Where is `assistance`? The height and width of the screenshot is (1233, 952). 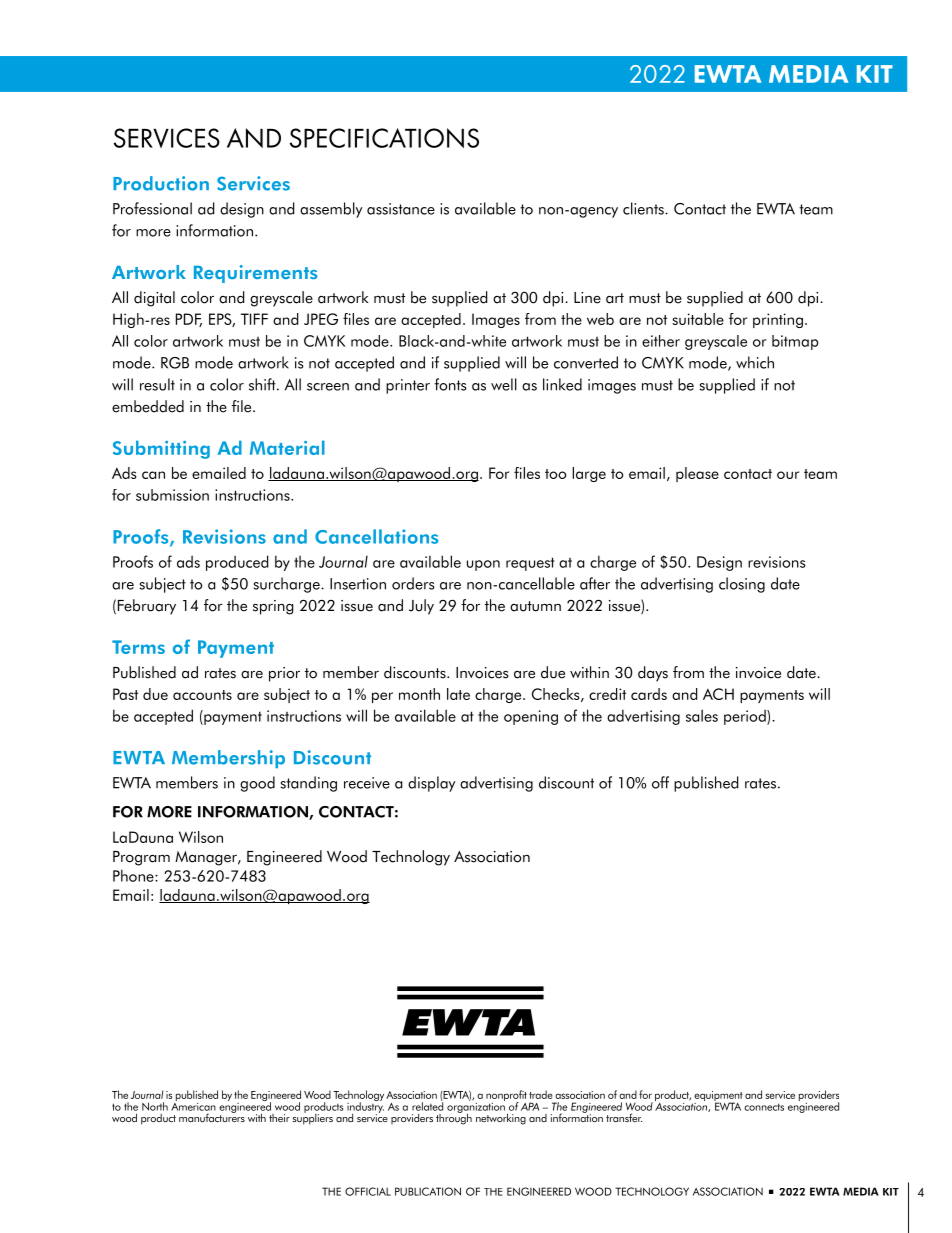
assistance is located at coordinates (401, 209).
